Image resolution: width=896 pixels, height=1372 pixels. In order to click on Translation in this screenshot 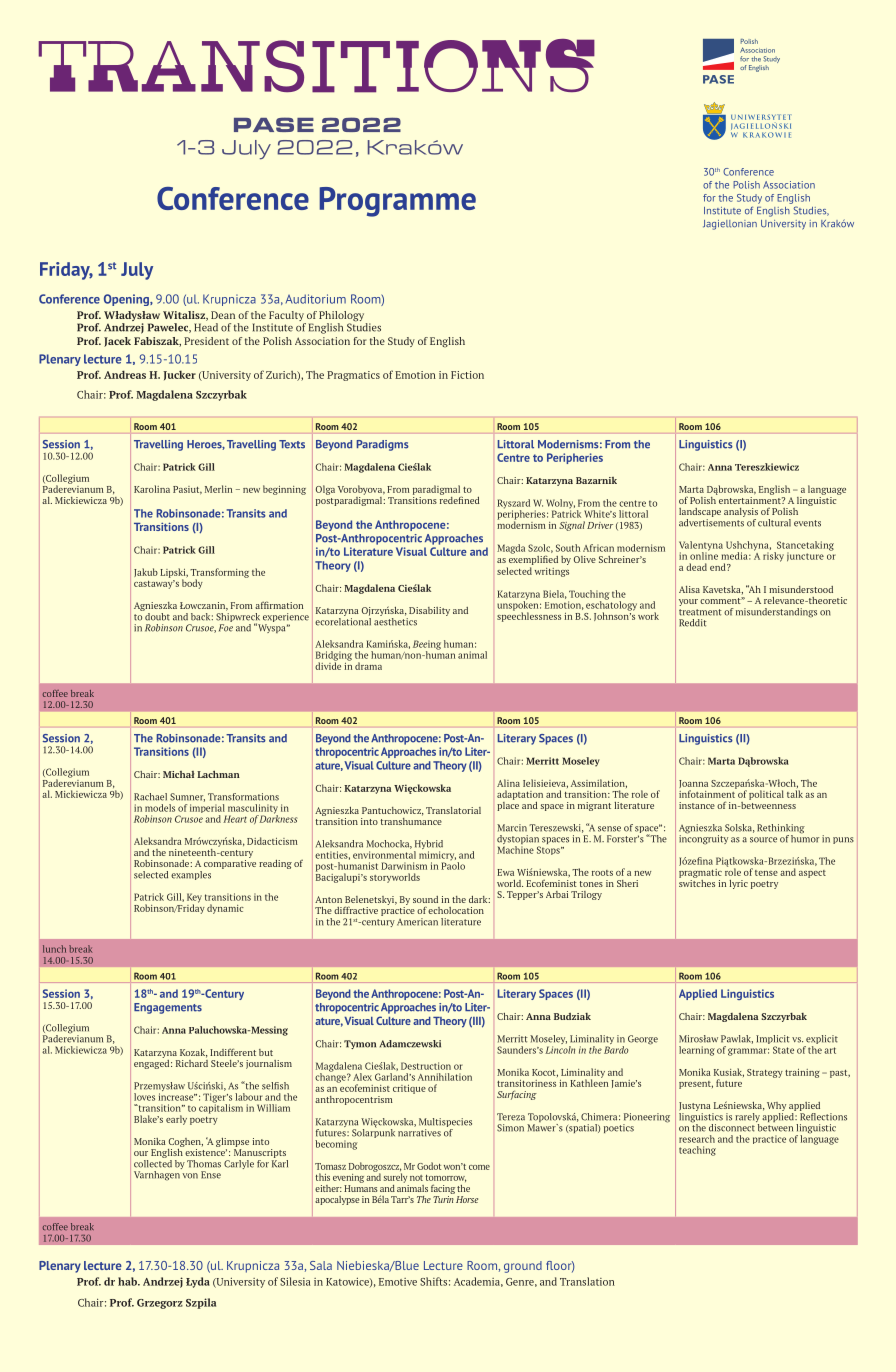, I will do `click(587, 1281)`.
